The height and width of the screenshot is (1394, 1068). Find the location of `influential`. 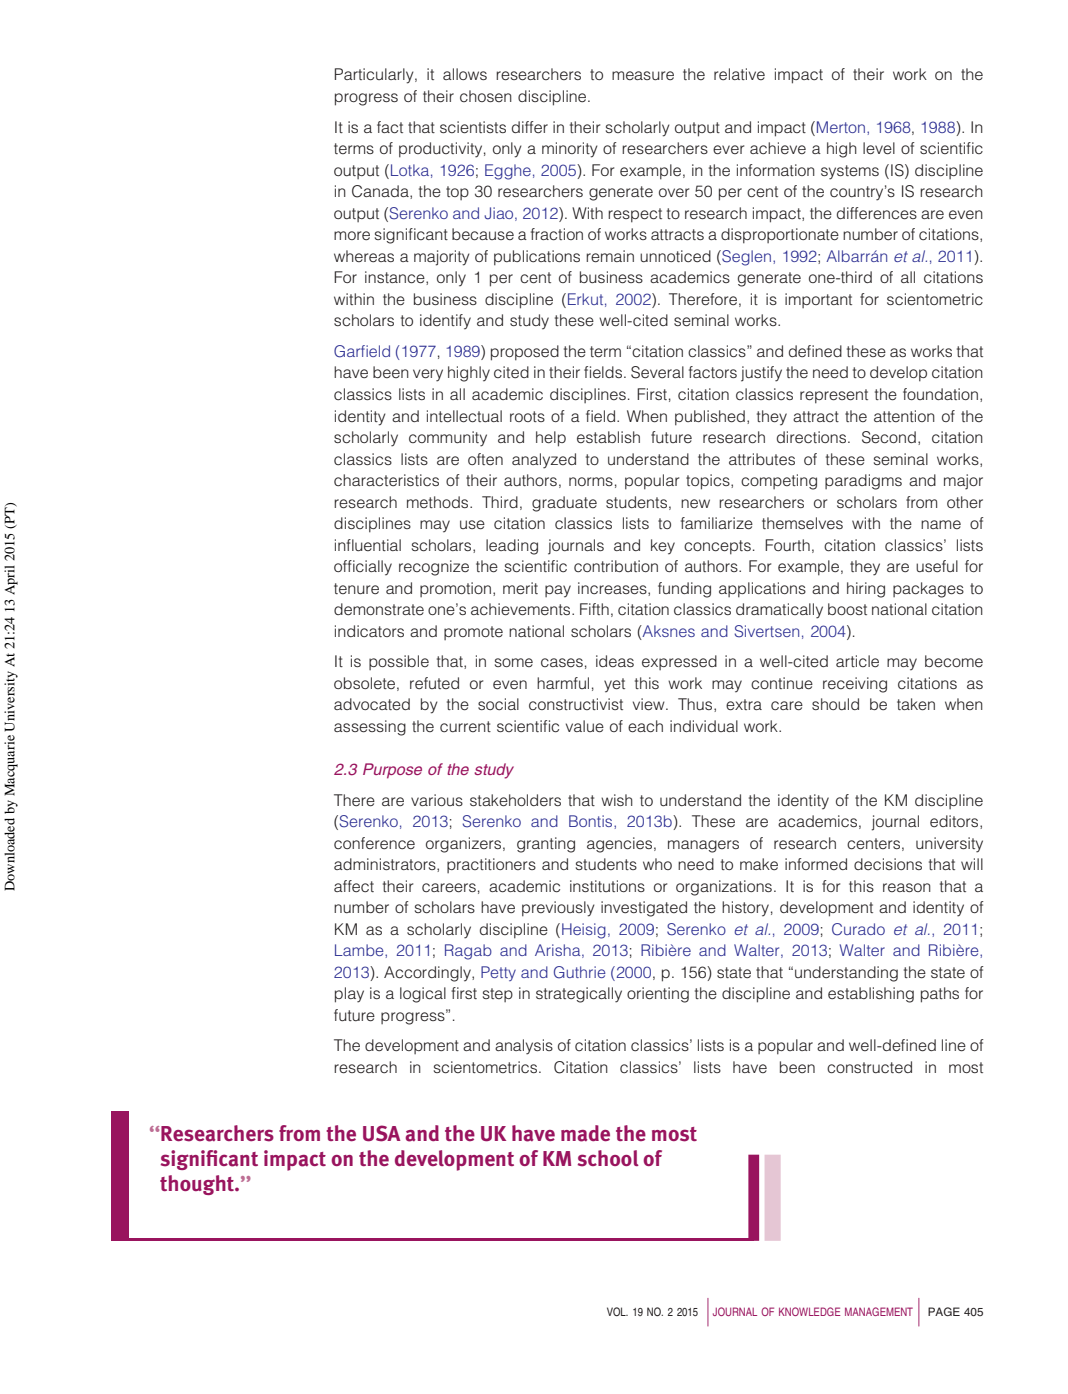

influential is located at coordinates (368, 545).
